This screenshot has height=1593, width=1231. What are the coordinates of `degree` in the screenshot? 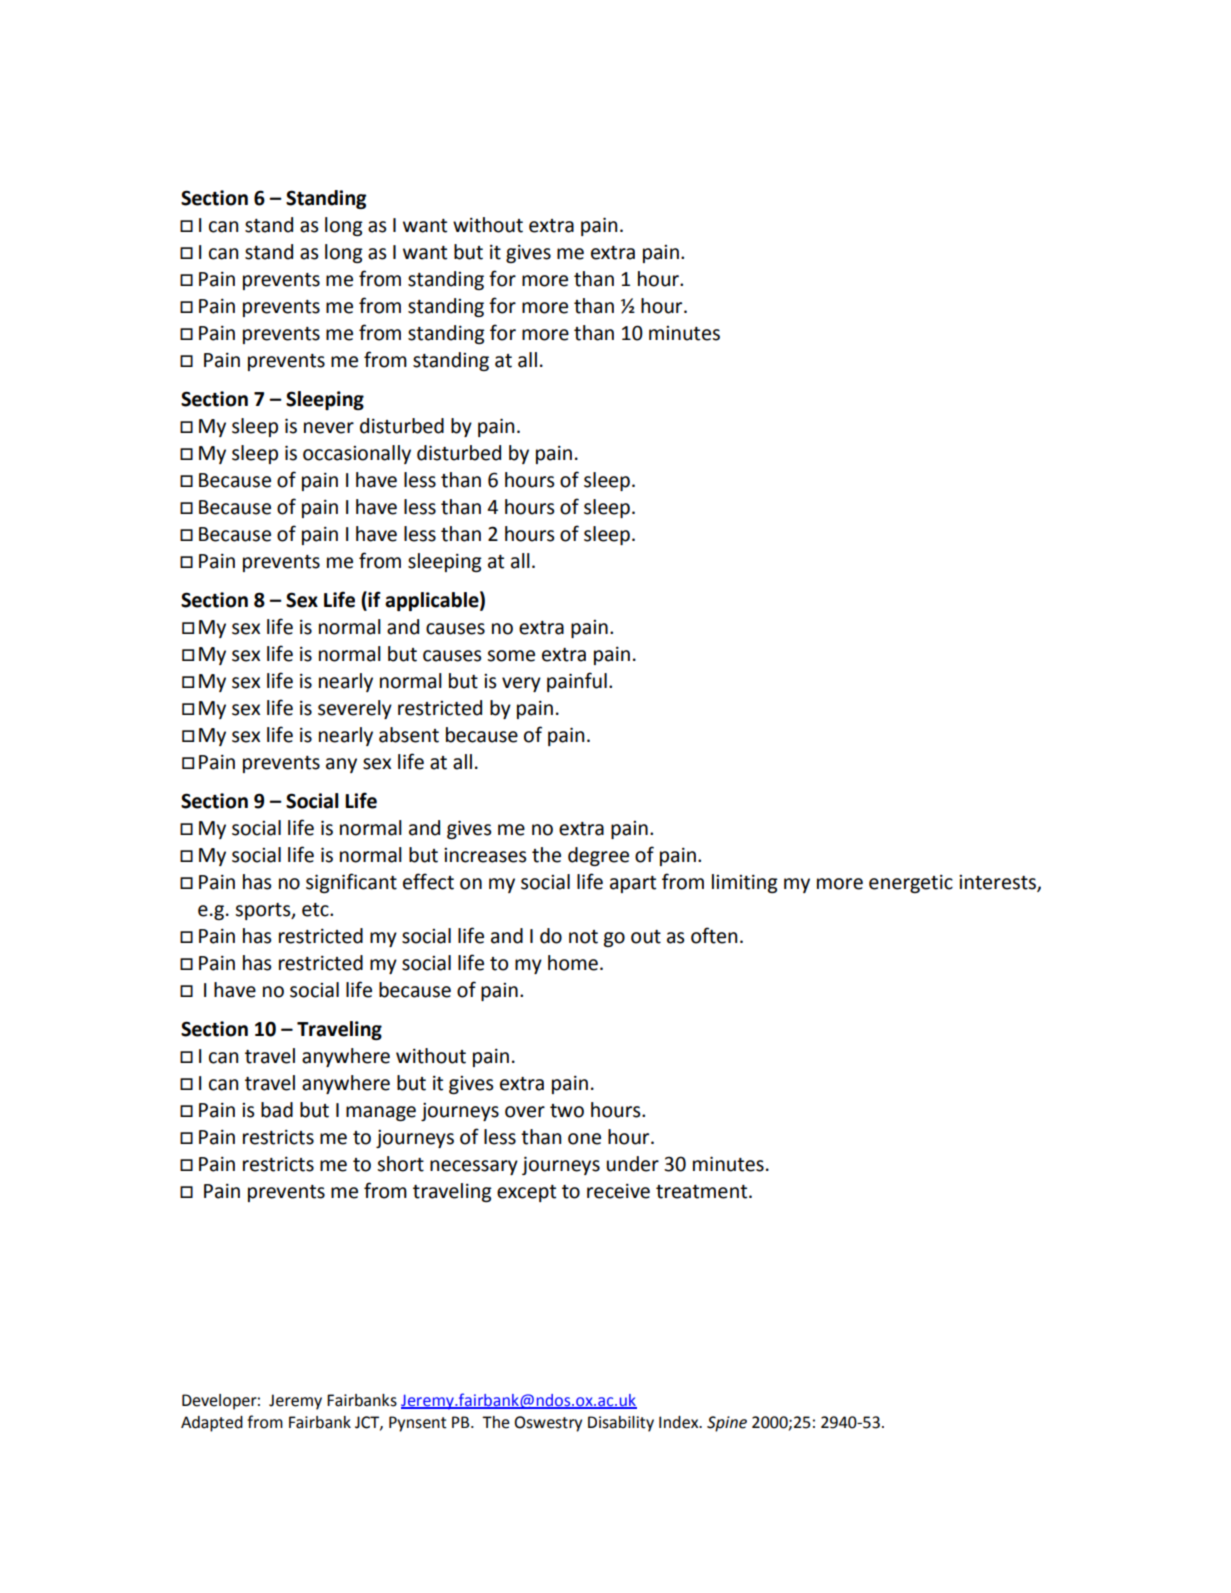 It's located at (598, 856).
